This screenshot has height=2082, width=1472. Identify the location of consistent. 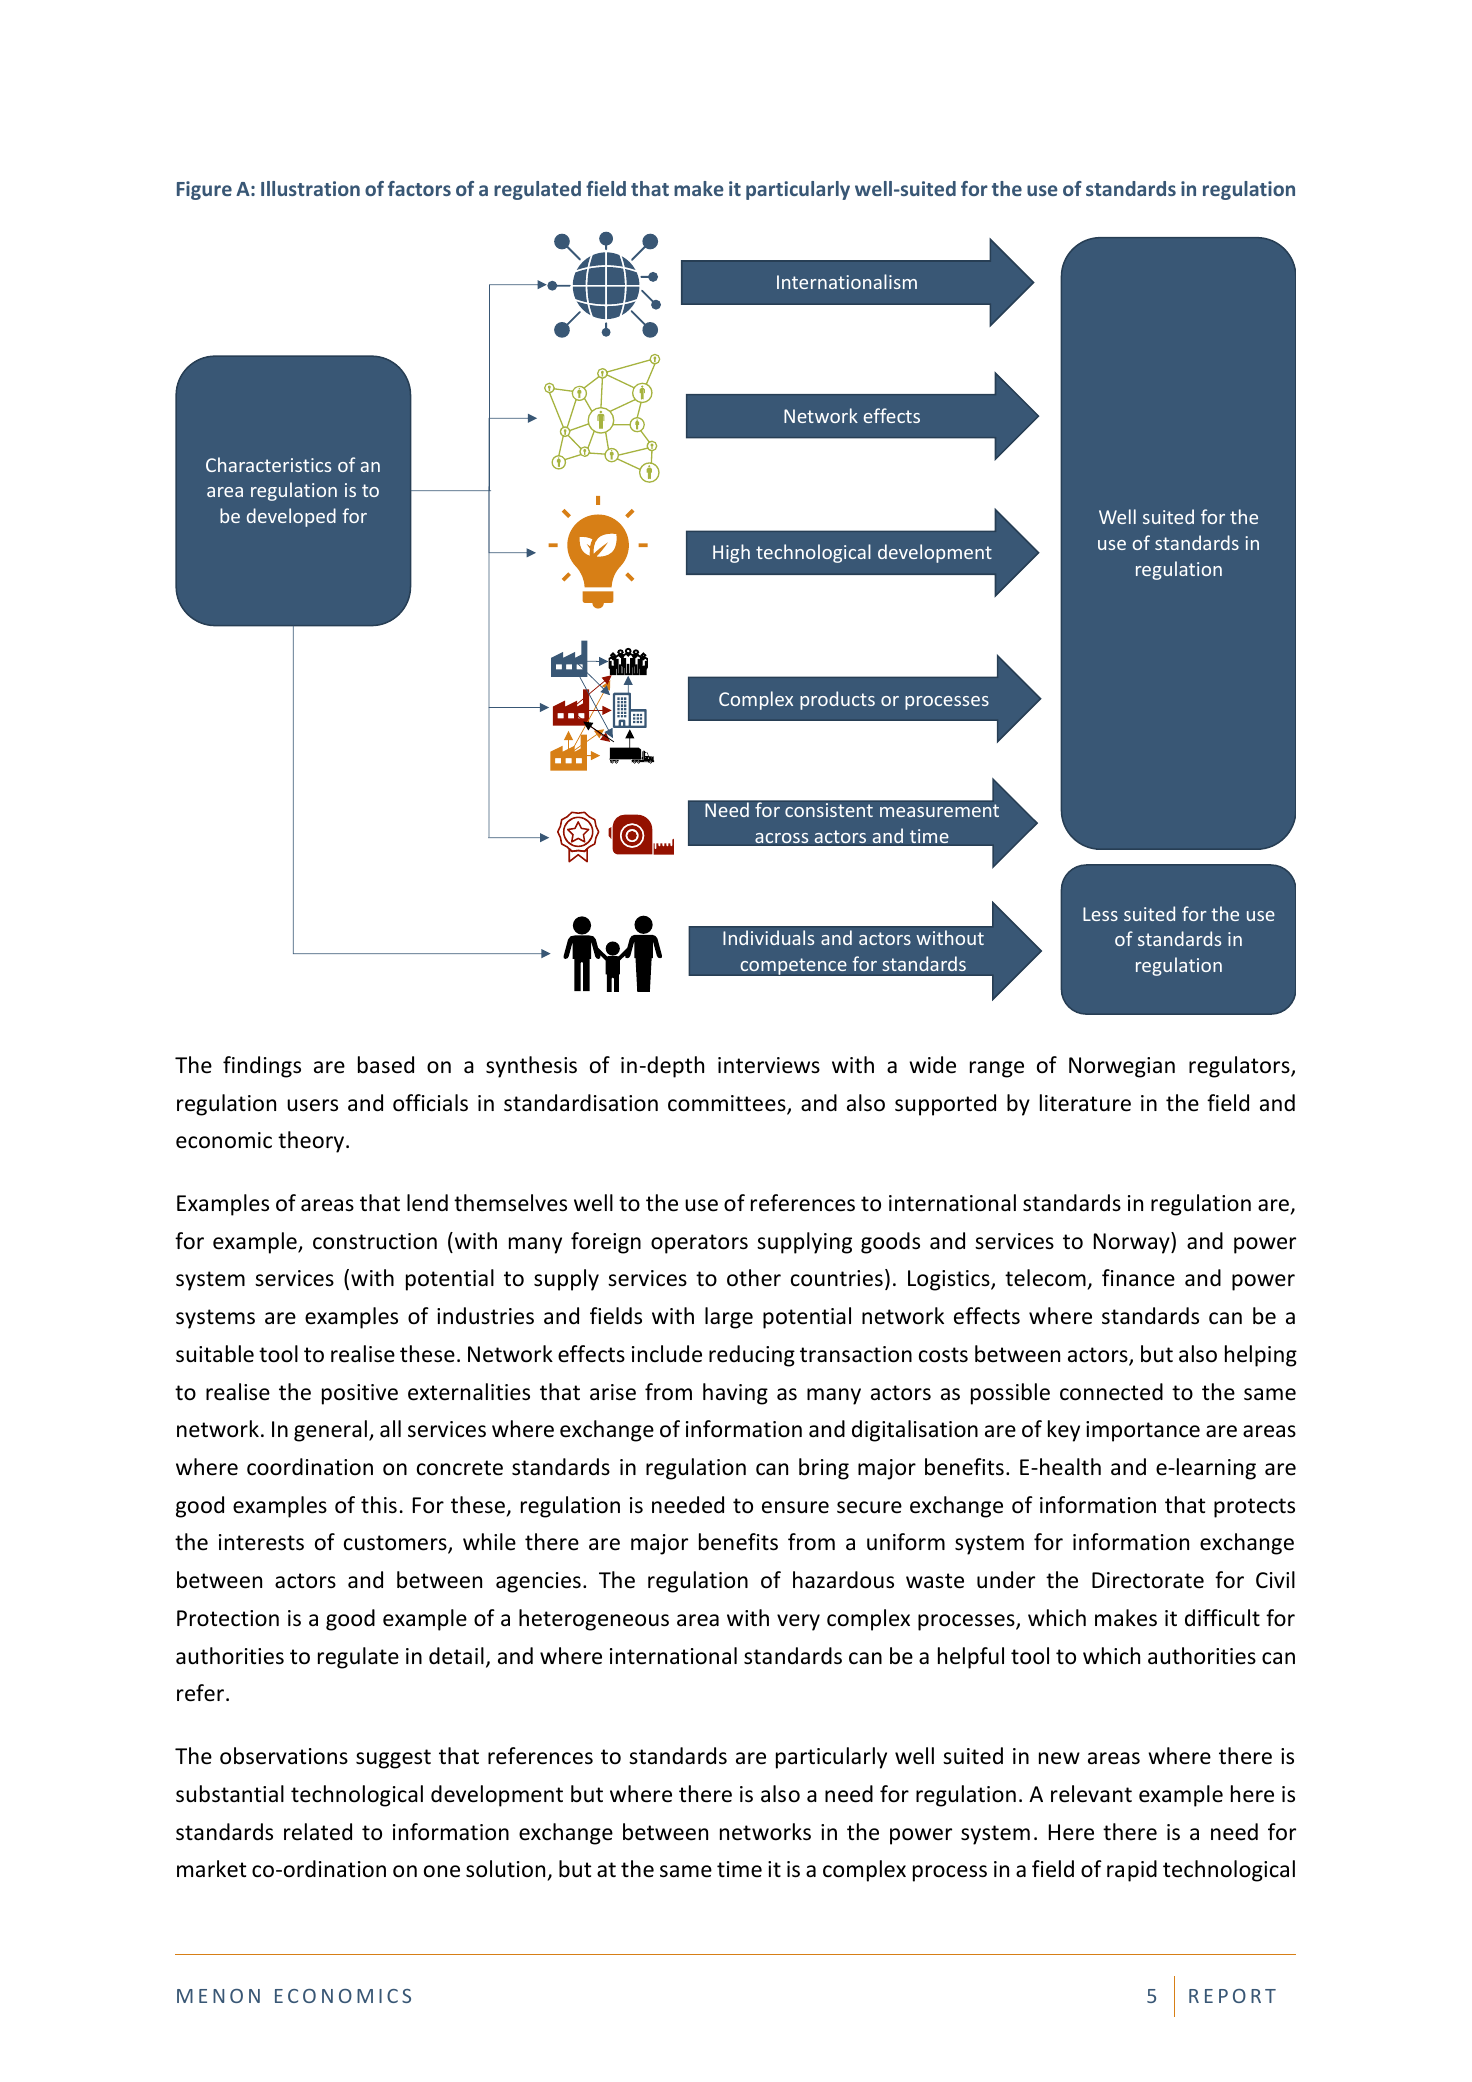
(829, 810).
